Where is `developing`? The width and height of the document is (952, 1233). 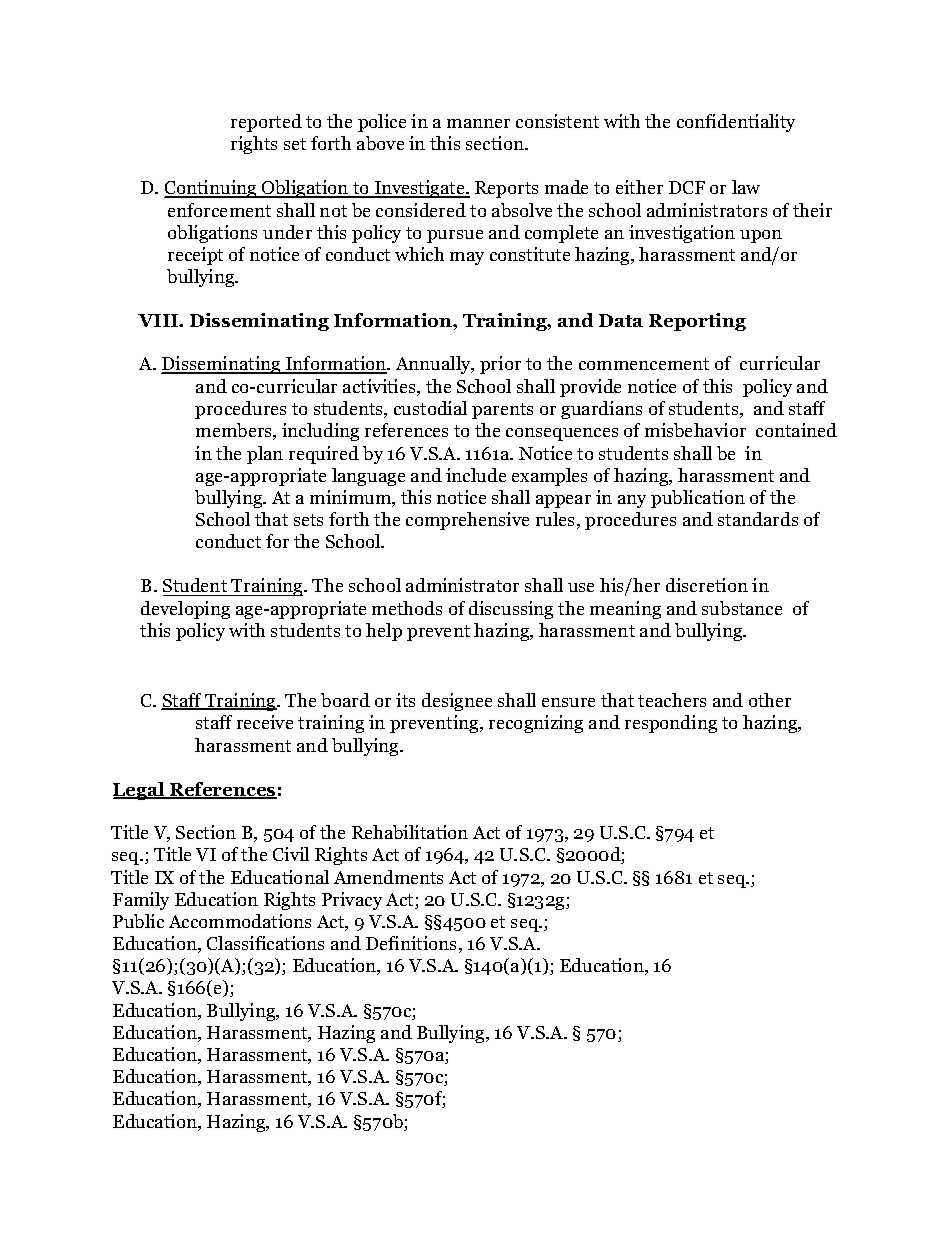
developing is located at coordinates (185, 610).
